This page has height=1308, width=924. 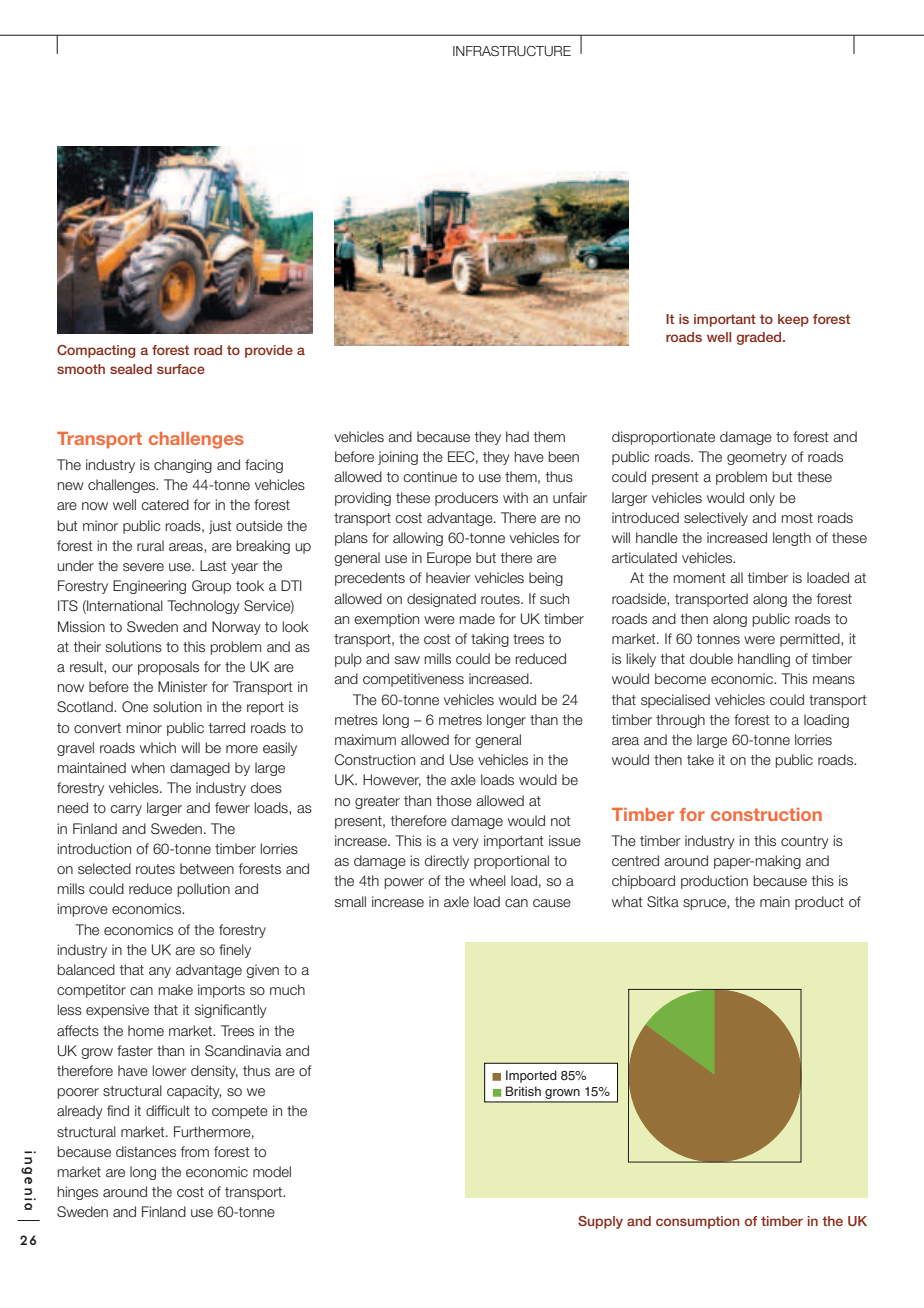 I want to click on geometry, so click(x=757, y=458).
